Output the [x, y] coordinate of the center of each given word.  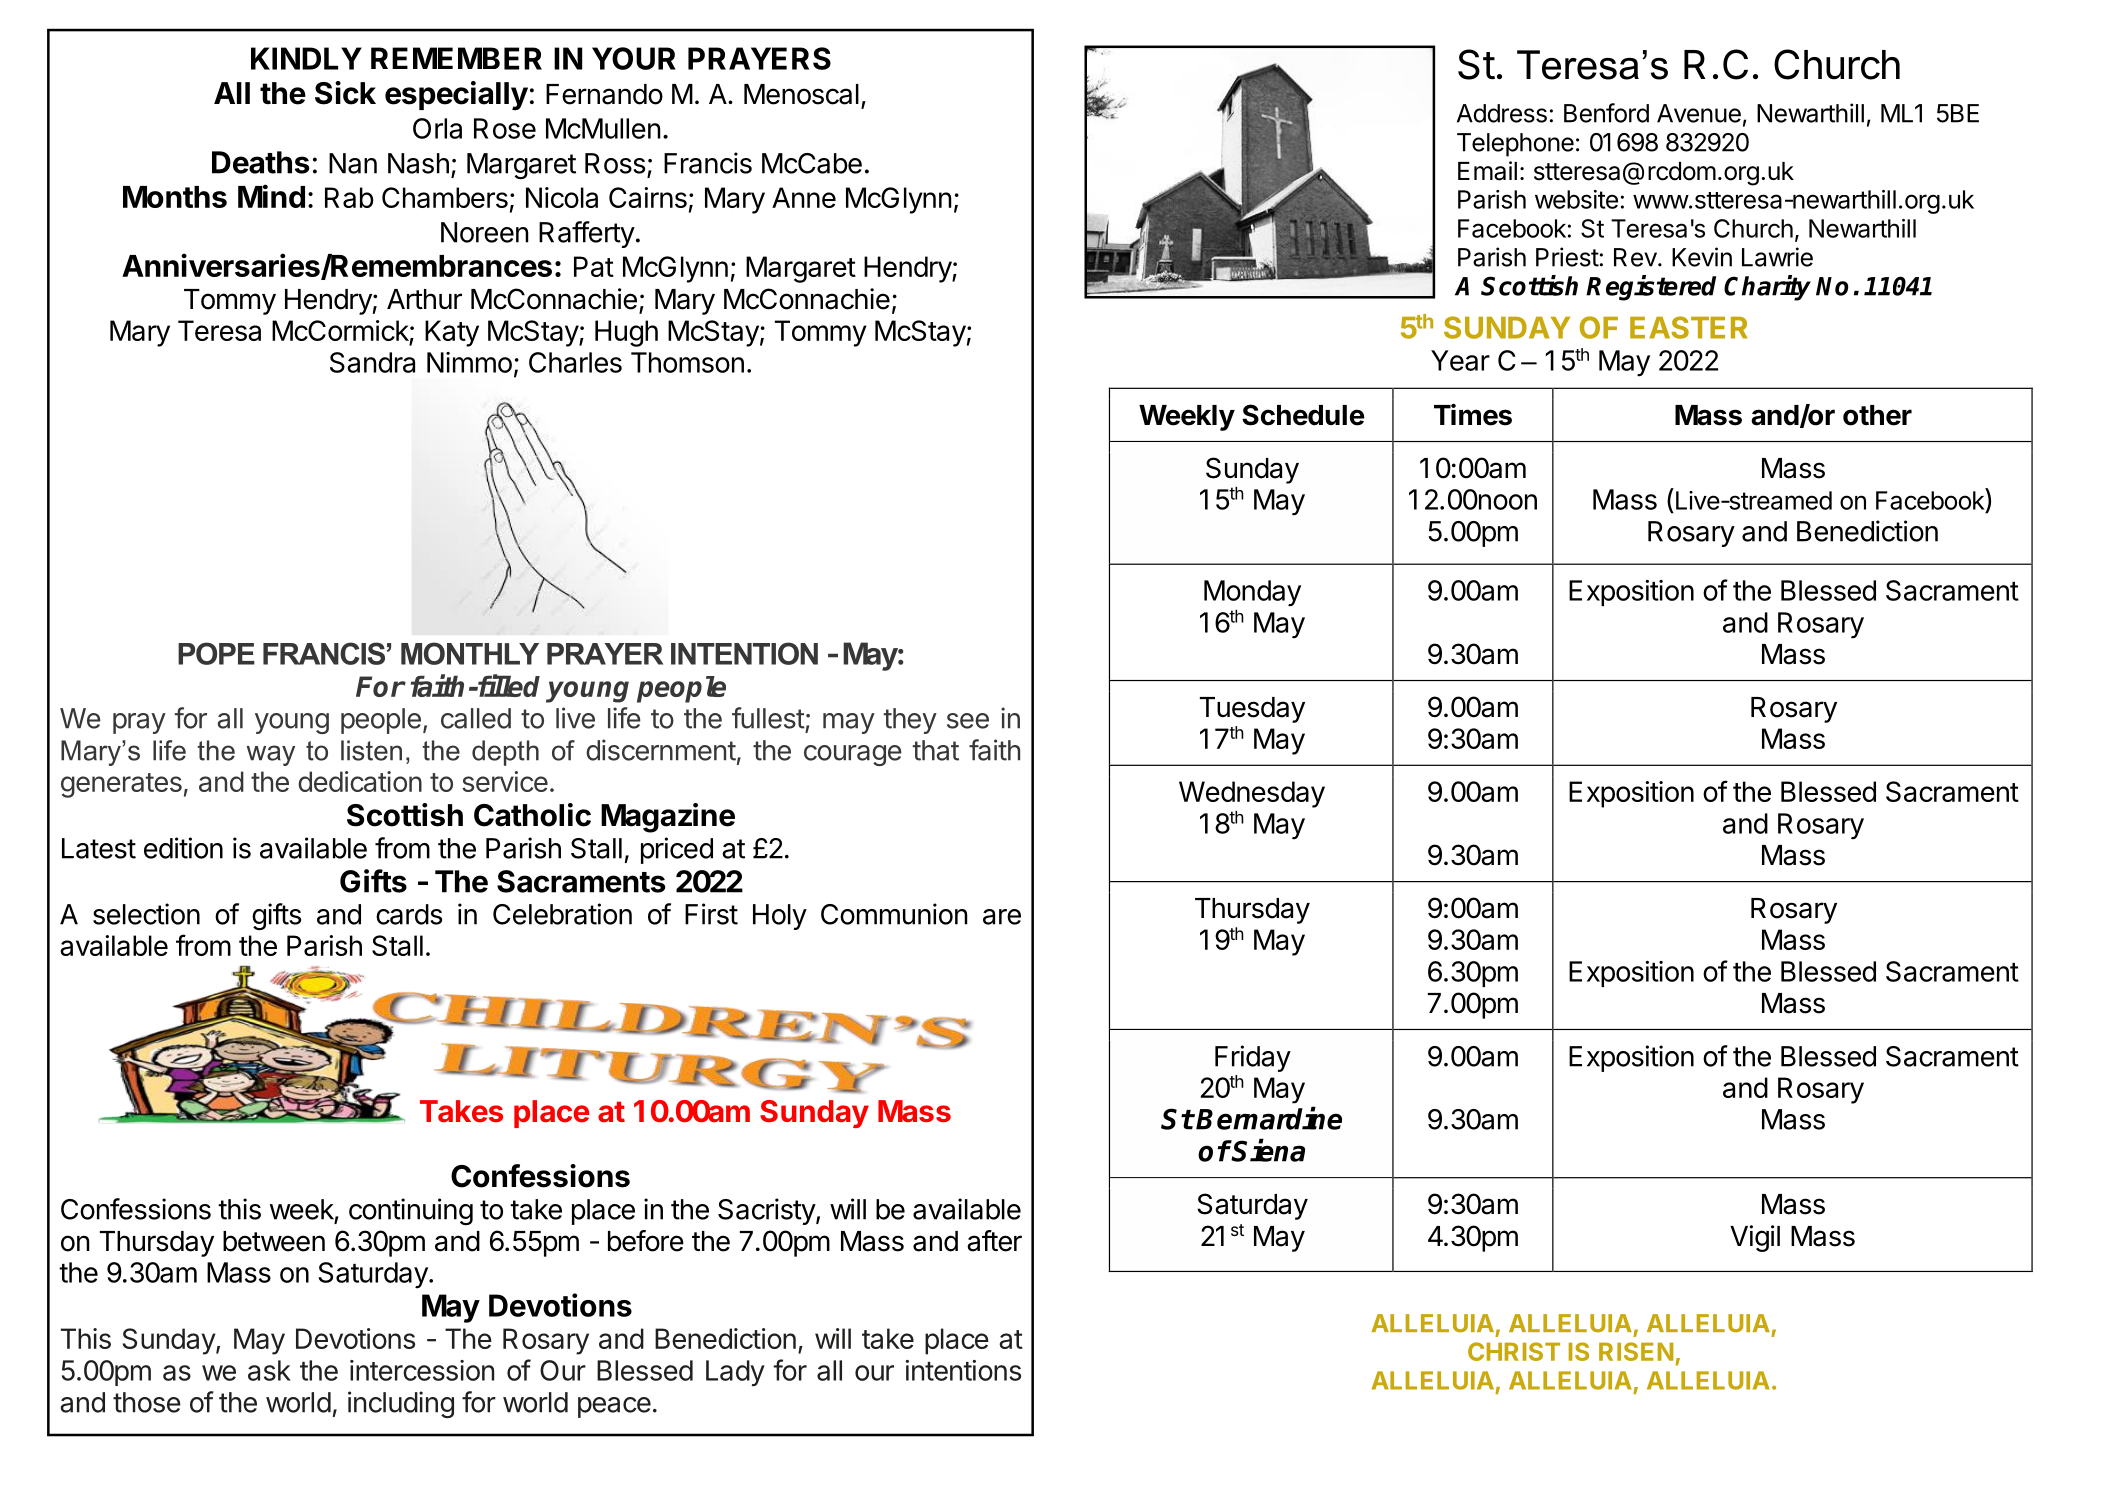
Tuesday [1252, 710]
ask [269, 1370]
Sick [345, 93]
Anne [804, 197]
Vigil [1755, 1238]
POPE [216, 653]
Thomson [687, 362]
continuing [411, 1211]
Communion [894, 914]
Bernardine [1269, 1118]
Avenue [1699, 113]
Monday [1252, 593]
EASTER [1688, 327]
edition [183, 848]
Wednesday [1252, 794]
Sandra [372, 362]
